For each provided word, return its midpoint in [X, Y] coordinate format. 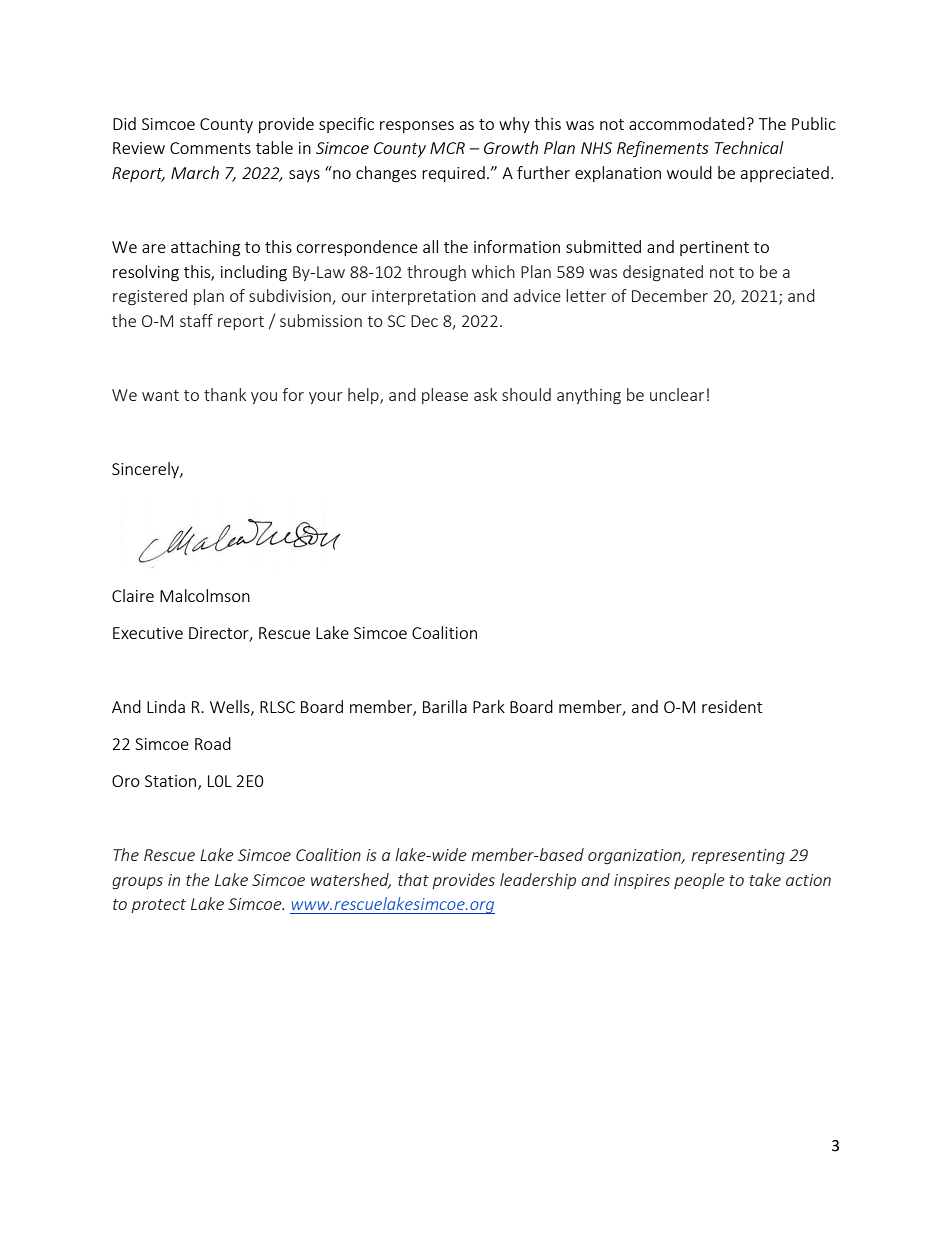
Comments [210, 148]
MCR [447, 148]
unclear [677, 394]
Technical [749, 147]
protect [158, 906]
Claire [133, 595]
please [445, 396]
